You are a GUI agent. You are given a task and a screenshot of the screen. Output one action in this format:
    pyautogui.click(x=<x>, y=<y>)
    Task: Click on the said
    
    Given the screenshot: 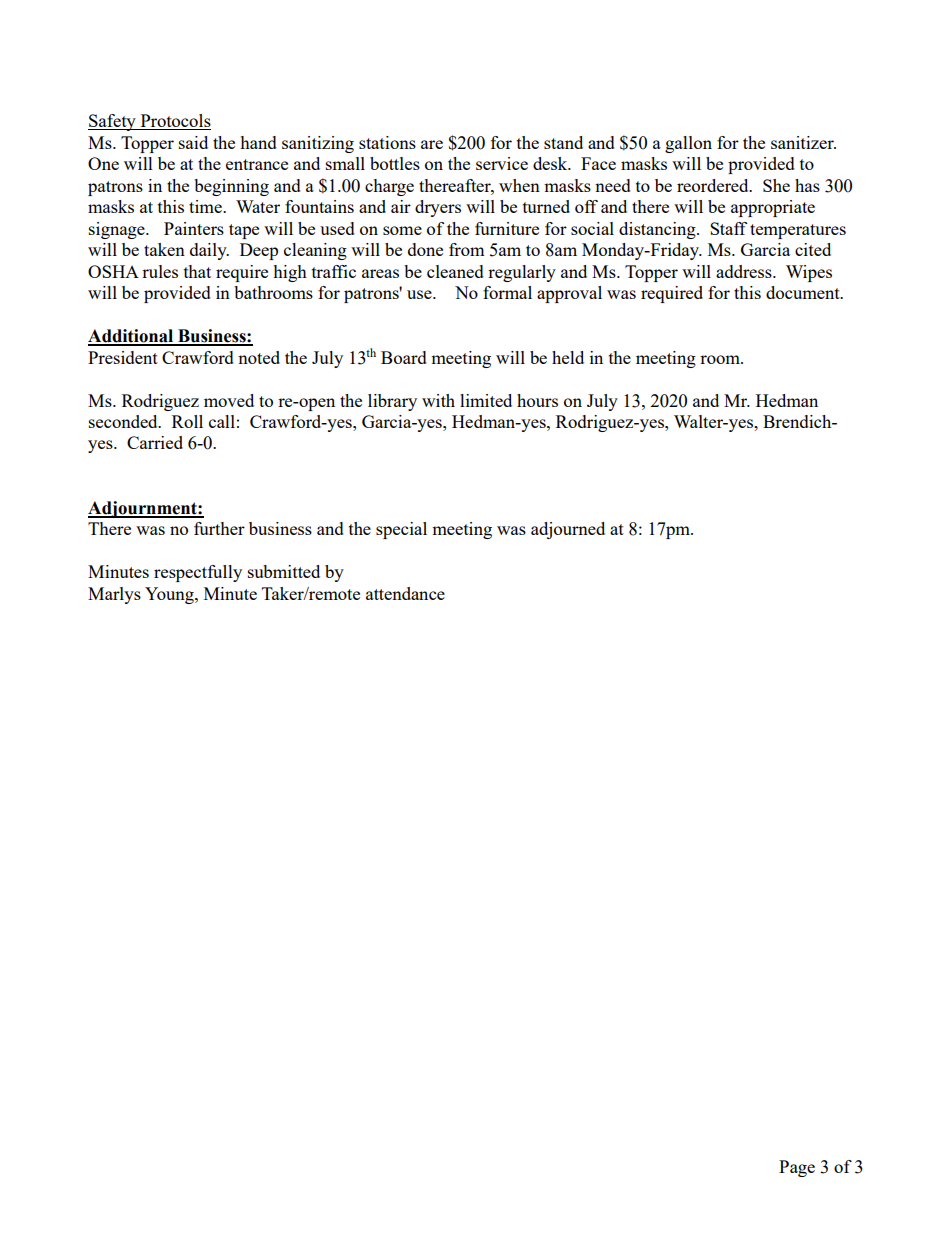 What is the action you would take?
    pyautogui.click(x=193, y=142)
